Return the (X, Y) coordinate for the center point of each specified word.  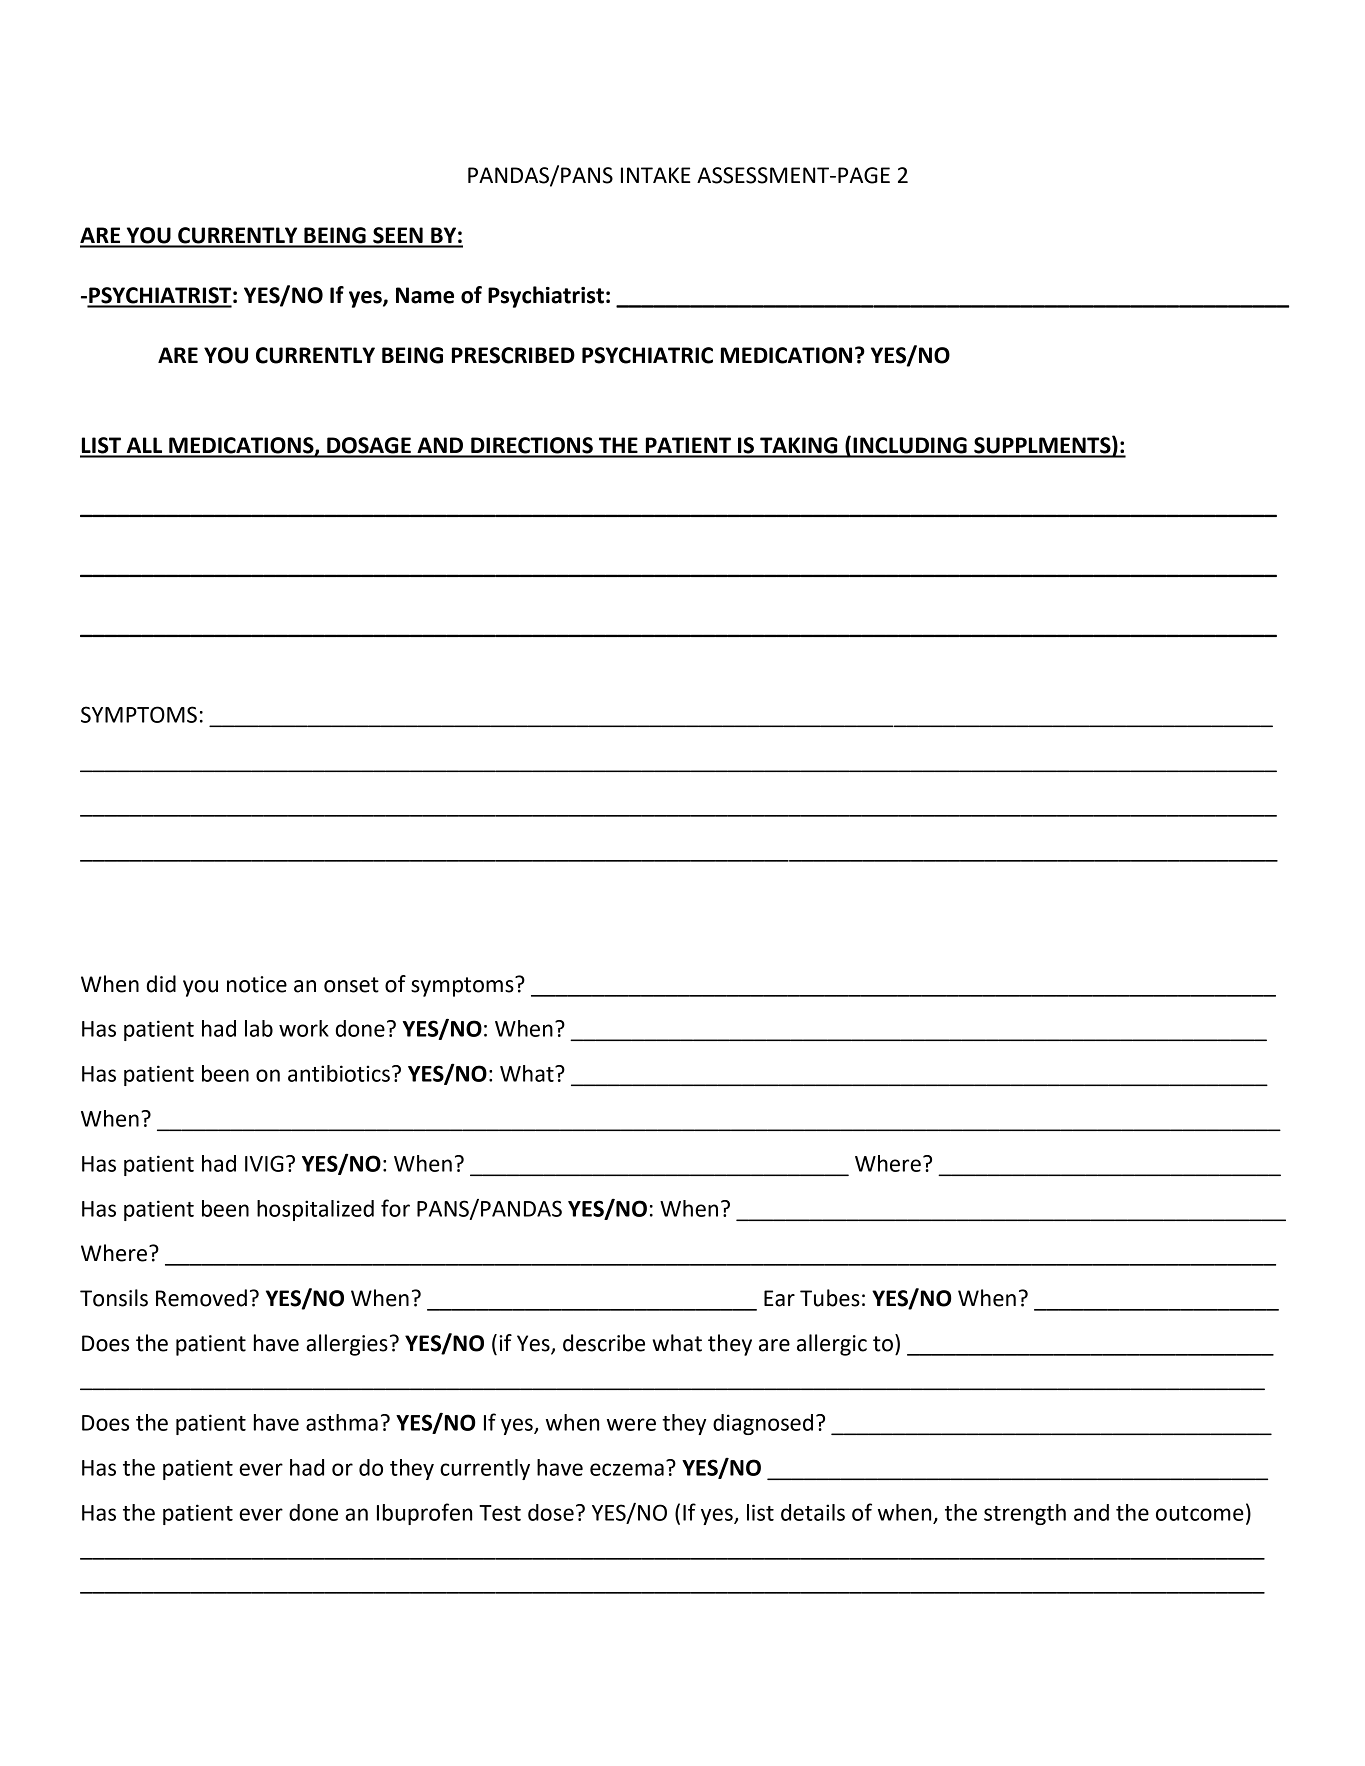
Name (425, 295)
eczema (627, 1469)
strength (1025, 1514)
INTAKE (655, 175)
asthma (342, 1422)
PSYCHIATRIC (647, 355)
